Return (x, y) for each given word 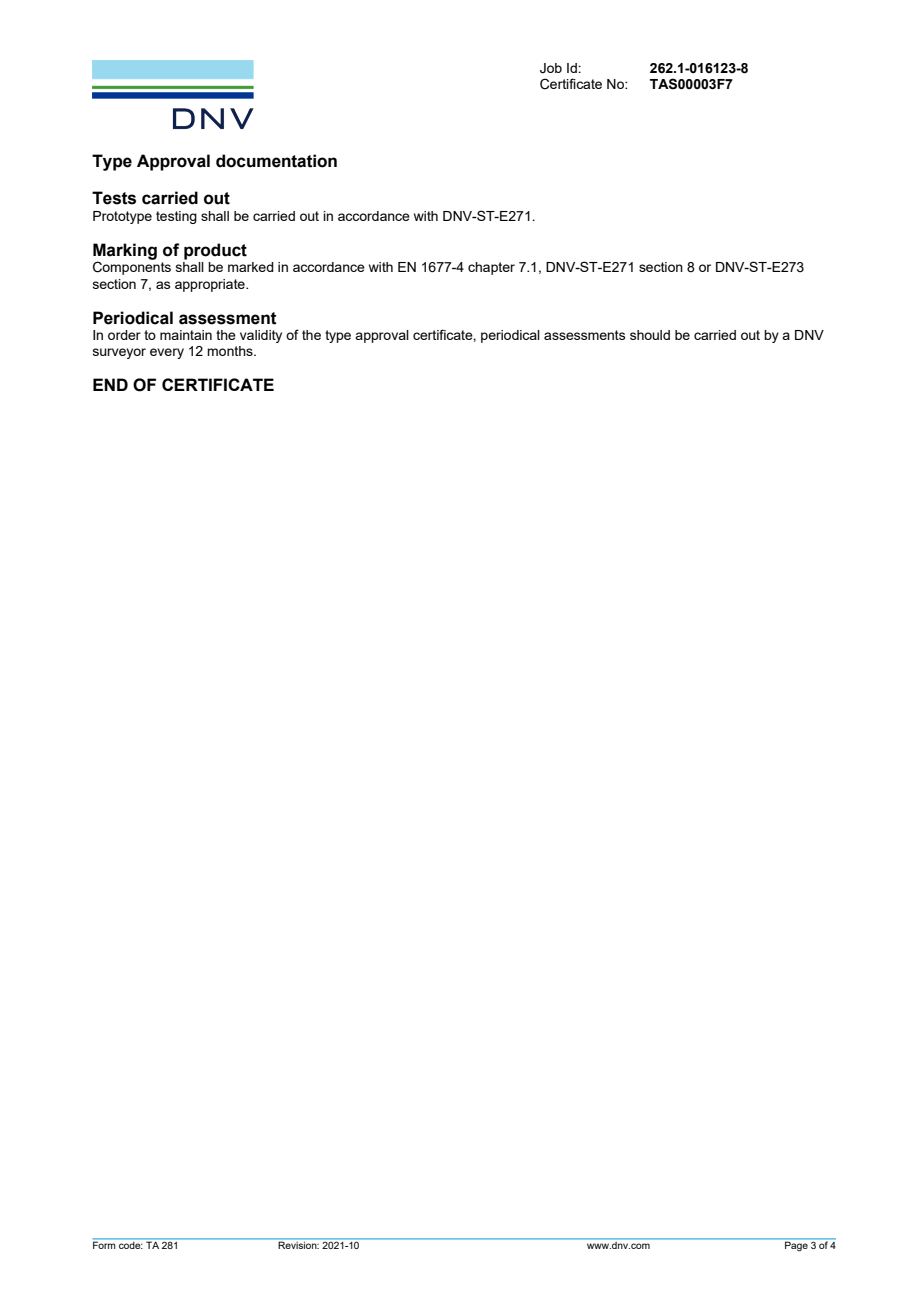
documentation (276, 161)
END (110, 384)
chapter (491, 268)
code (131, 1245)
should (650, 335)
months (231, 351)
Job (551, 68)
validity (261, 336)
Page (796, 1246)
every (167, 353)
